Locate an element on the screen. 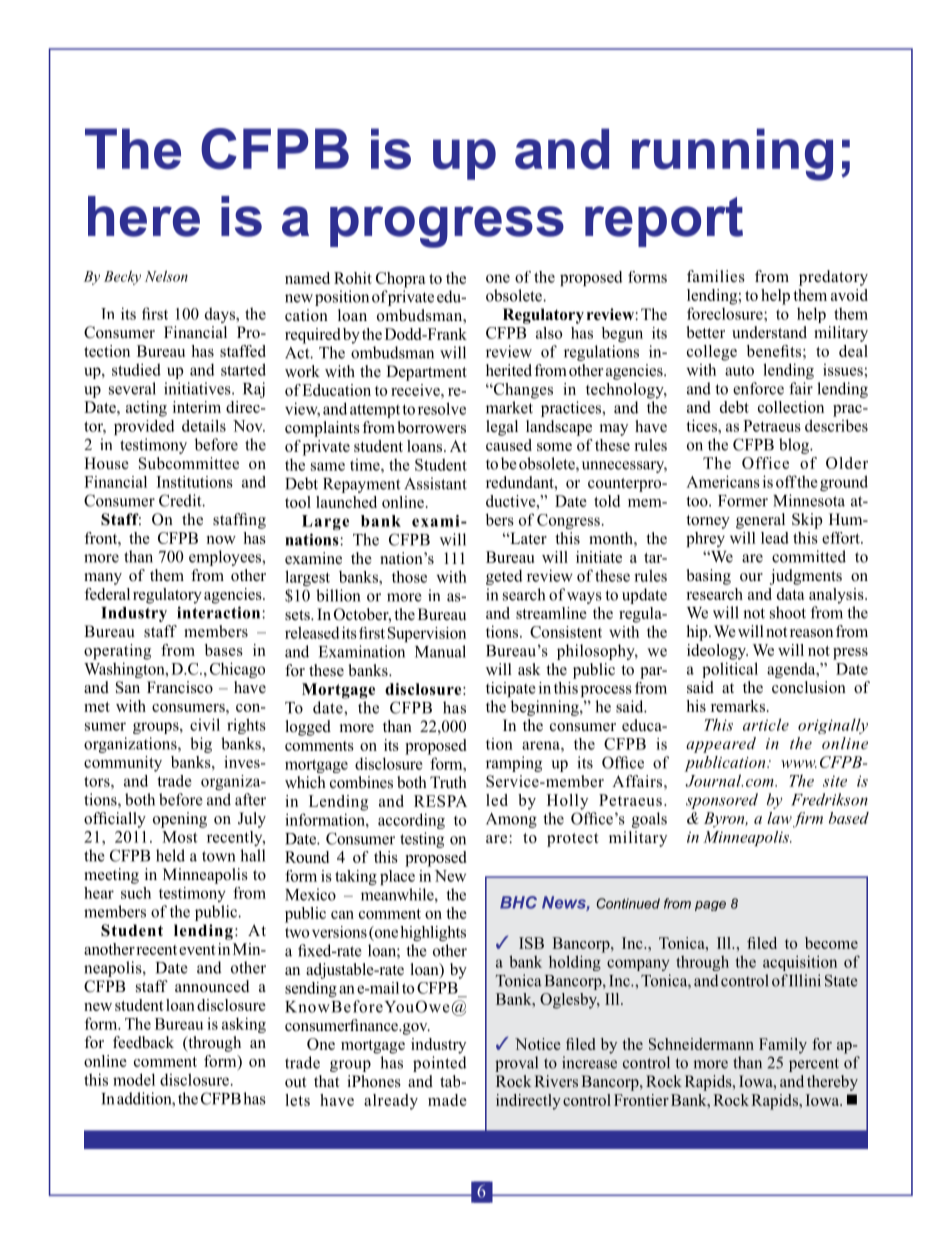 The width and height of the screenshot is (952, 1233). pointed is located at coordinates (440, 1064).
